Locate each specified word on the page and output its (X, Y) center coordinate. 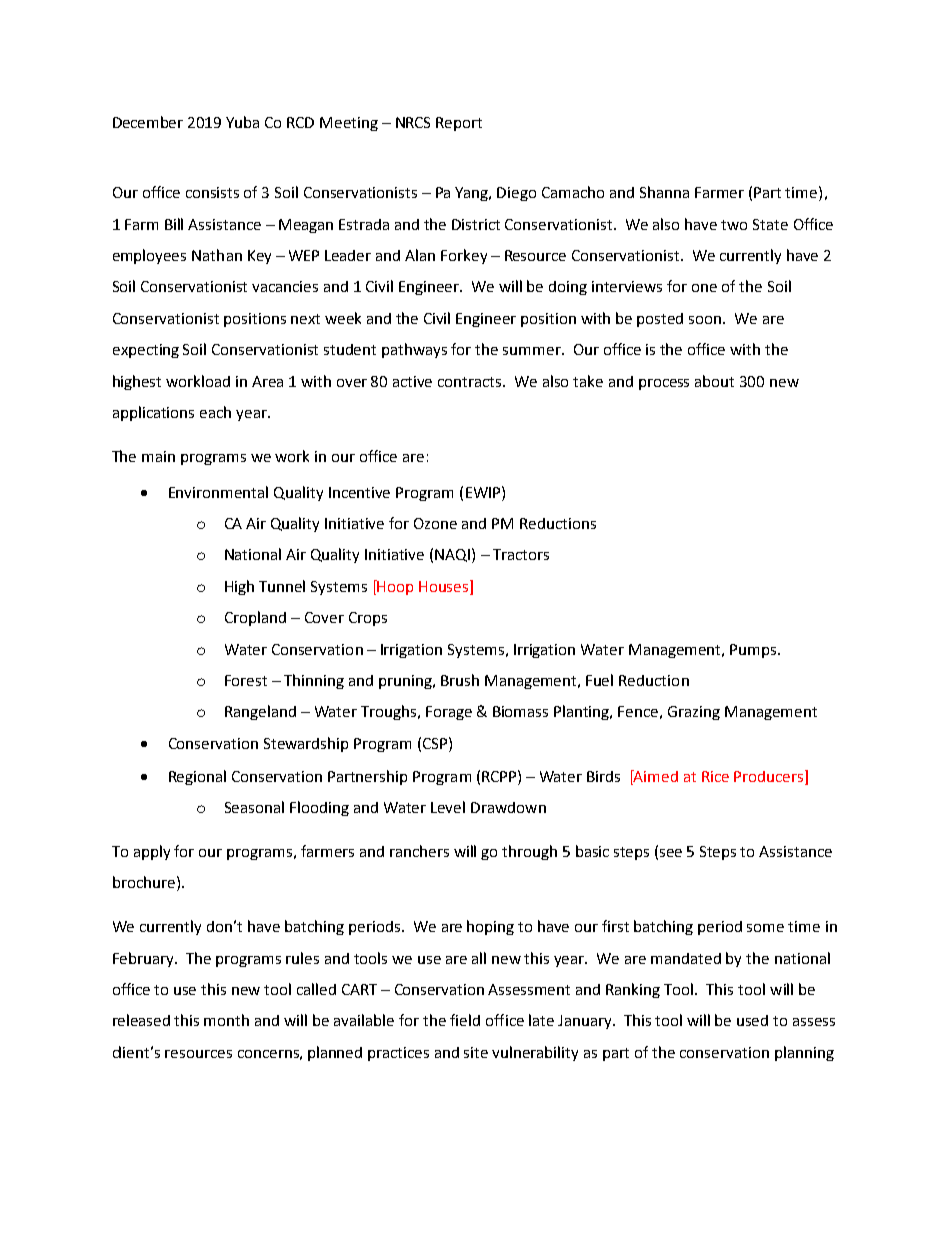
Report (459, 124)
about (714, 381)
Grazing (694, 713)
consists (212, 192)
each (215, 412)
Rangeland (260, 712)
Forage (449, 713)
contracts (471, 382)
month (226, 1020)
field (465, 1020)
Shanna (664, 192)
